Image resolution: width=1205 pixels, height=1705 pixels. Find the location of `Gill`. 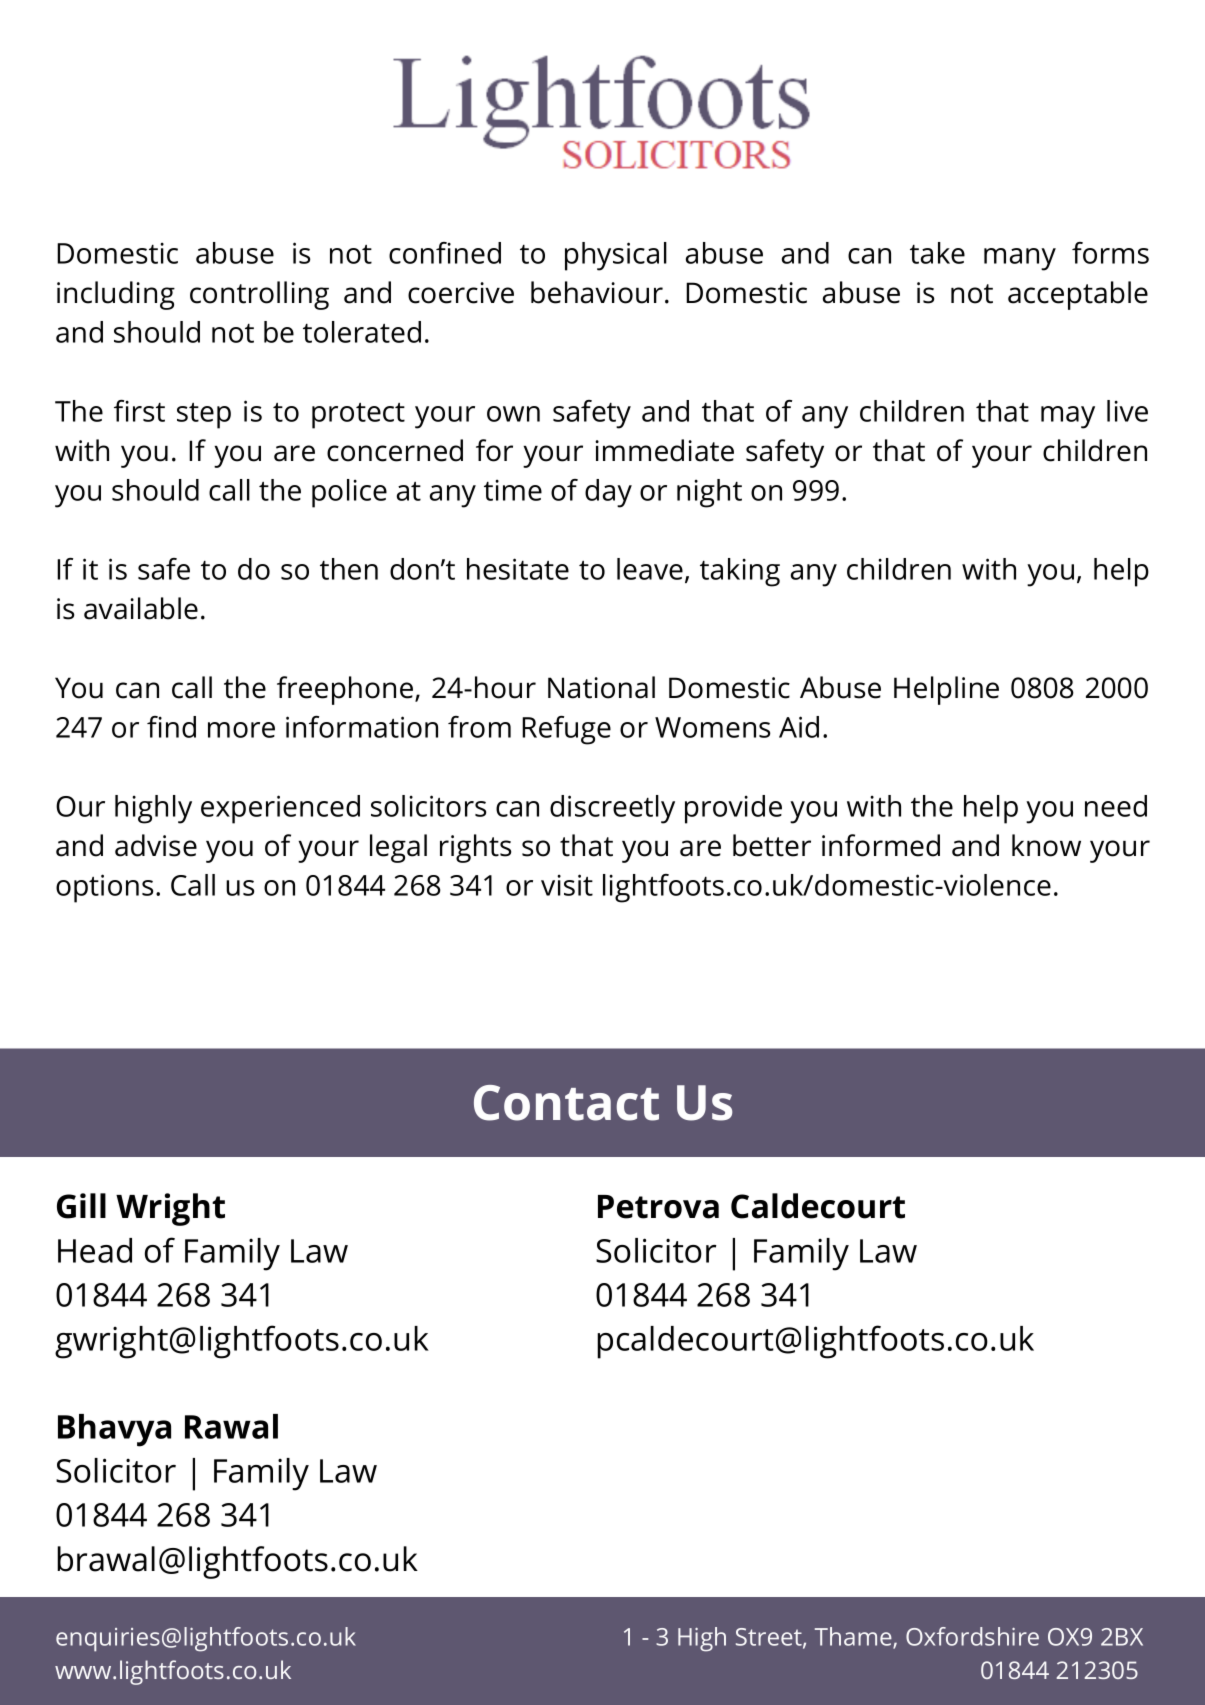

Gill is located at coordinates (81, 1206).
